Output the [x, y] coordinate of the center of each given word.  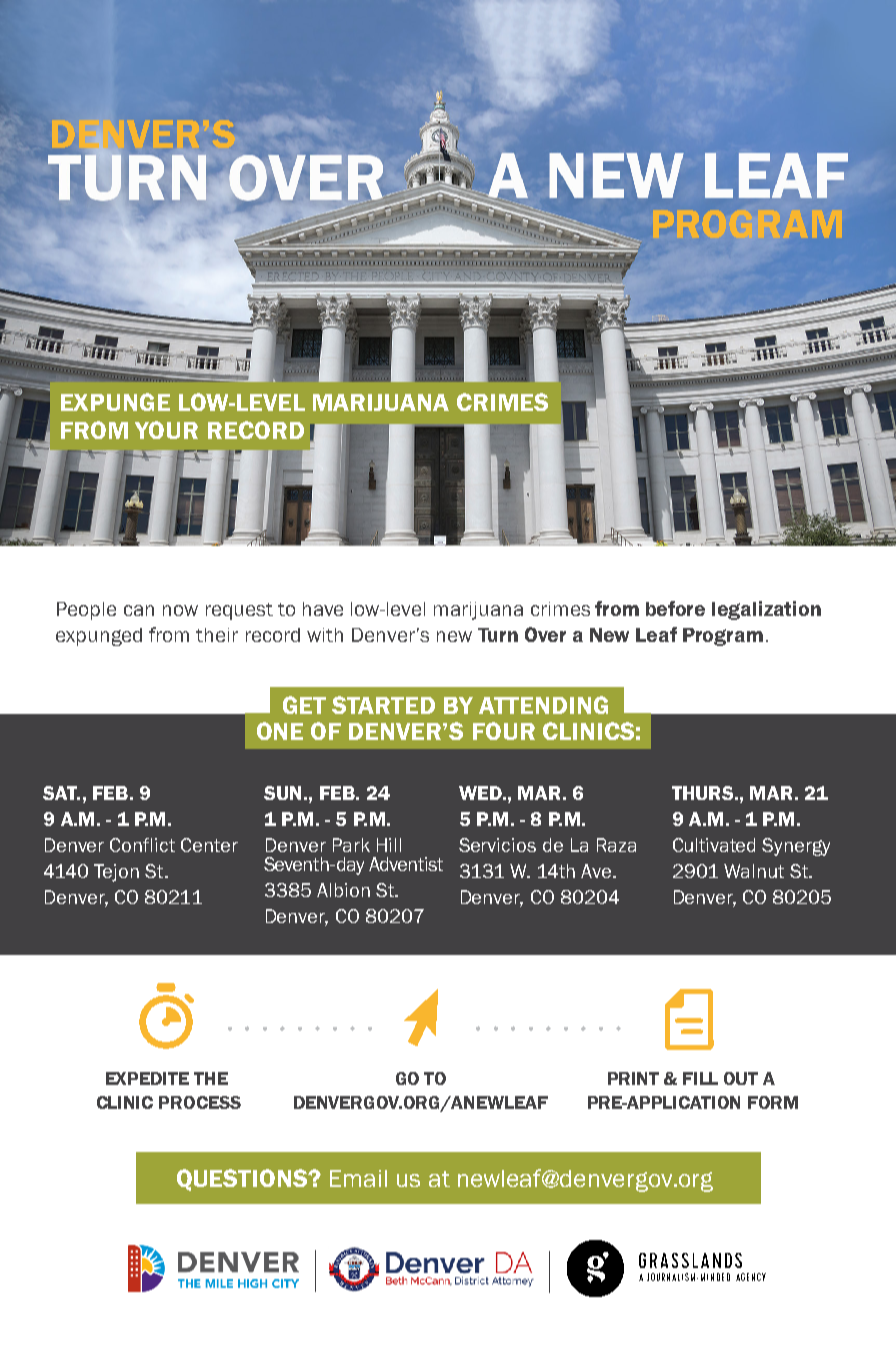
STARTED [383, 705]
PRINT [633, 1078]
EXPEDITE [147, 1078]
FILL [700, 1078]
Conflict [142, 845]
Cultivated [714, 845]
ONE [280, 731]
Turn [498, 635]
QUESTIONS [243, 1180]
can [139, 610]
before [675, 608]
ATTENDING [543, 705]
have [323, 609]
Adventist [406, 864]
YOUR [166, 430]
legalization [766, 610]
